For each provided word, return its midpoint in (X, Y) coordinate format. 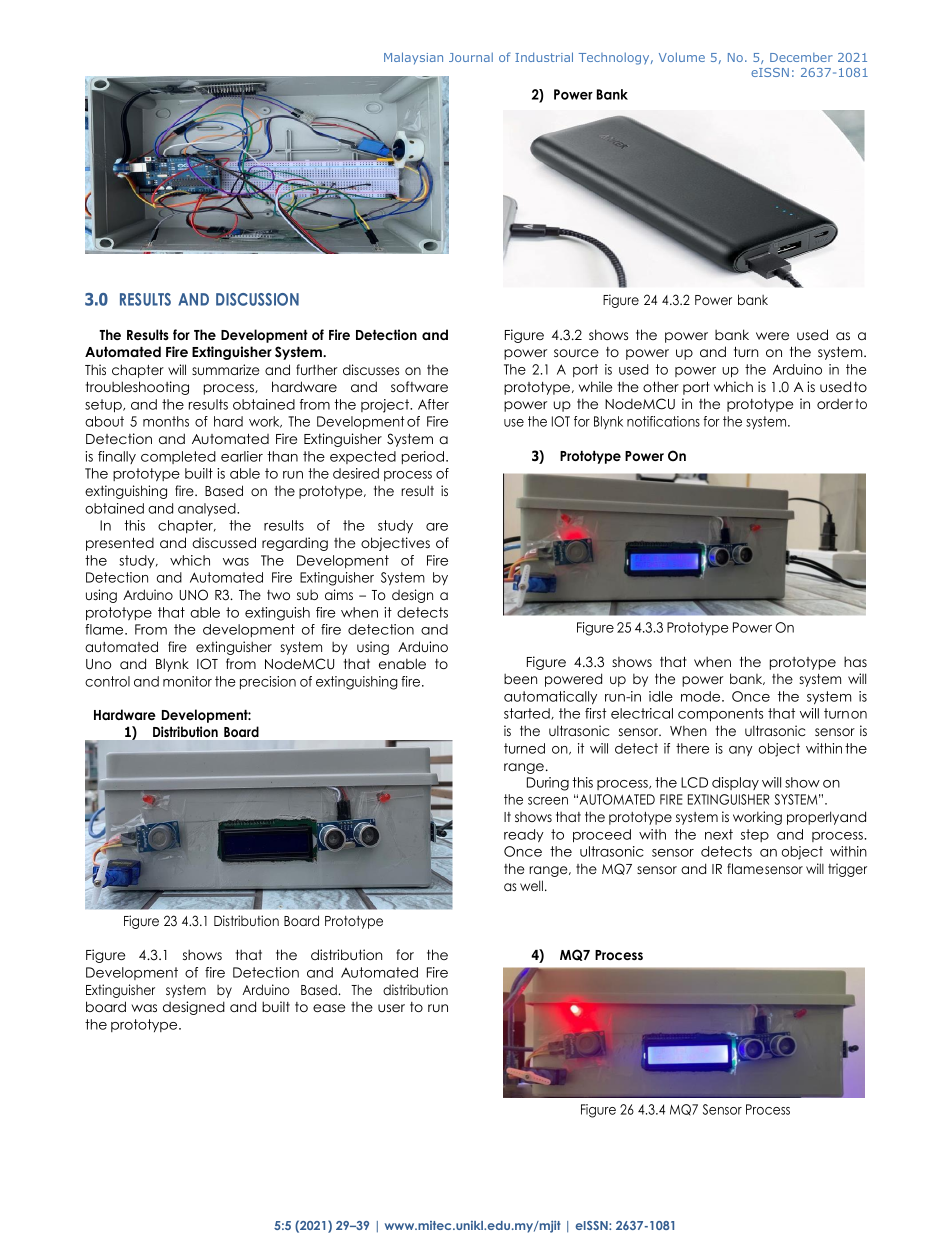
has (855, 661)
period (423, 457)
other (661, 386)
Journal (471, 57)
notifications (663, 421)
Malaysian (413, 58)
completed (178, 457)
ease (329, 1008)
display (735, 783)
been (520, 679)
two (278, 595)
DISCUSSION (257, 299)
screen (548, 801)
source (576, 353)
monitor (187, 681)
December (801, 57)
